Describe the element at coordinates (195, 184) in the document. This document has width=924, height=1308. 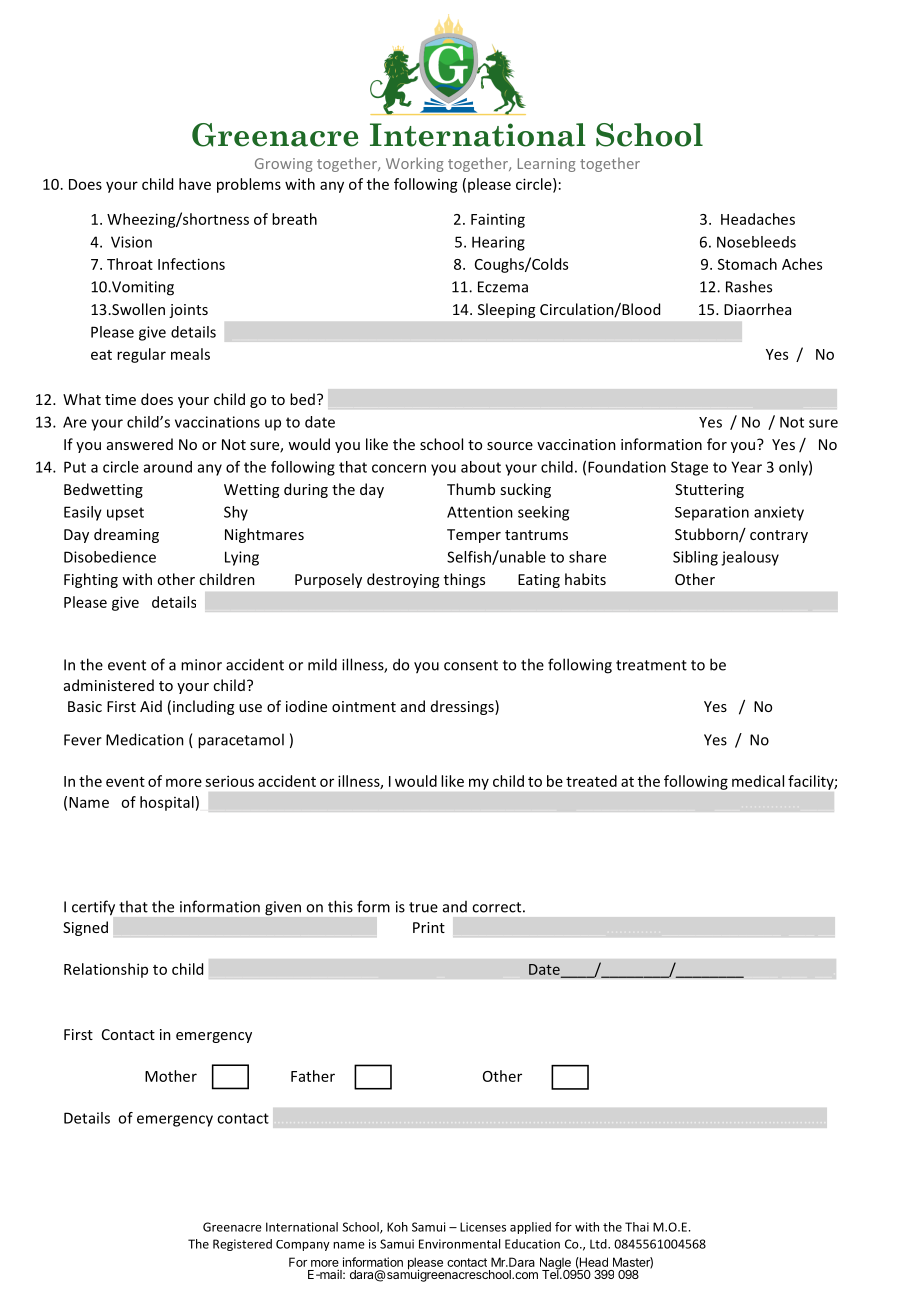
I see `have` at that location.
